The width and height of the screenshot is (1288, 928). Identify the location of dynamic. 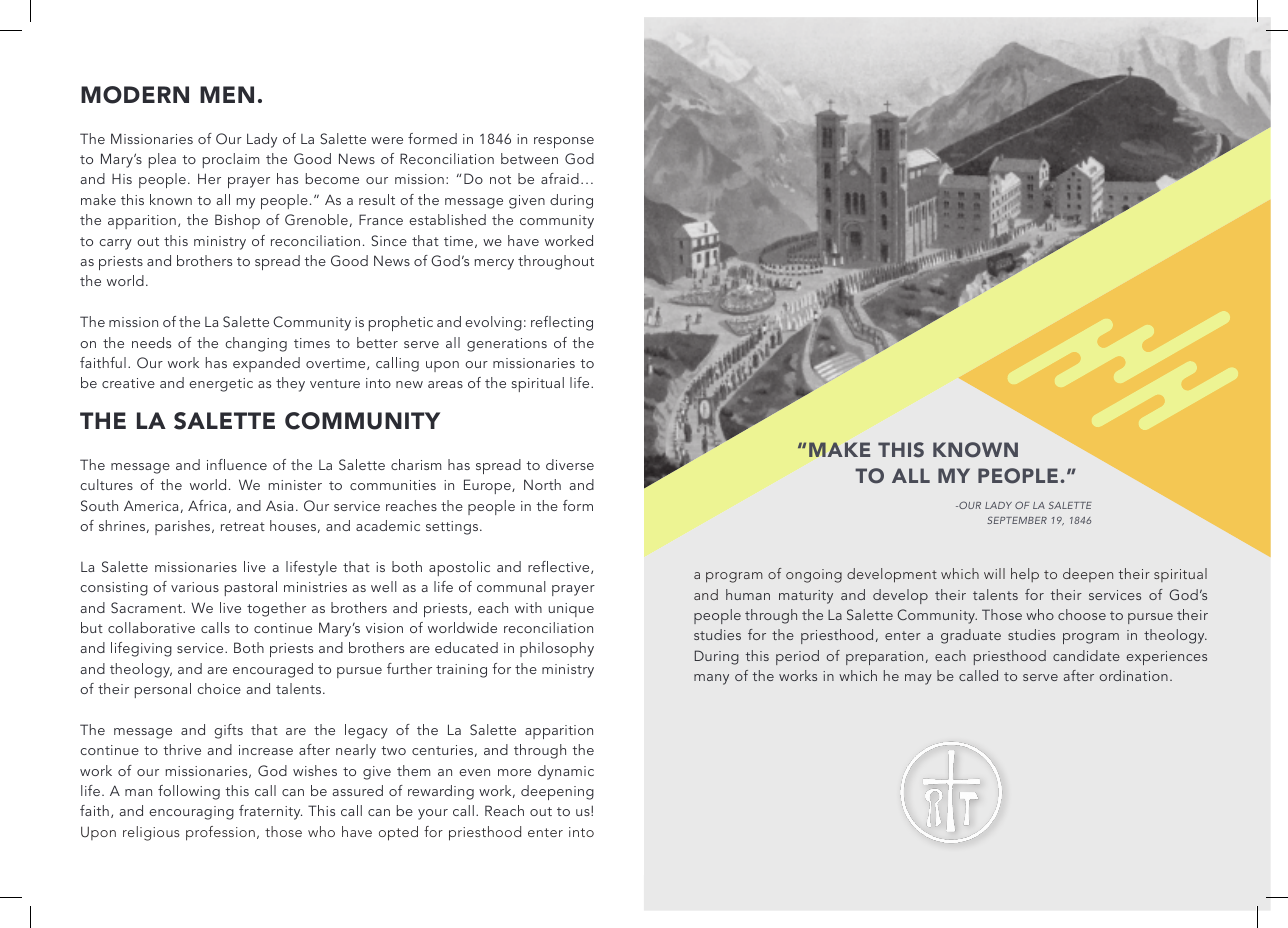
(566, 772).
